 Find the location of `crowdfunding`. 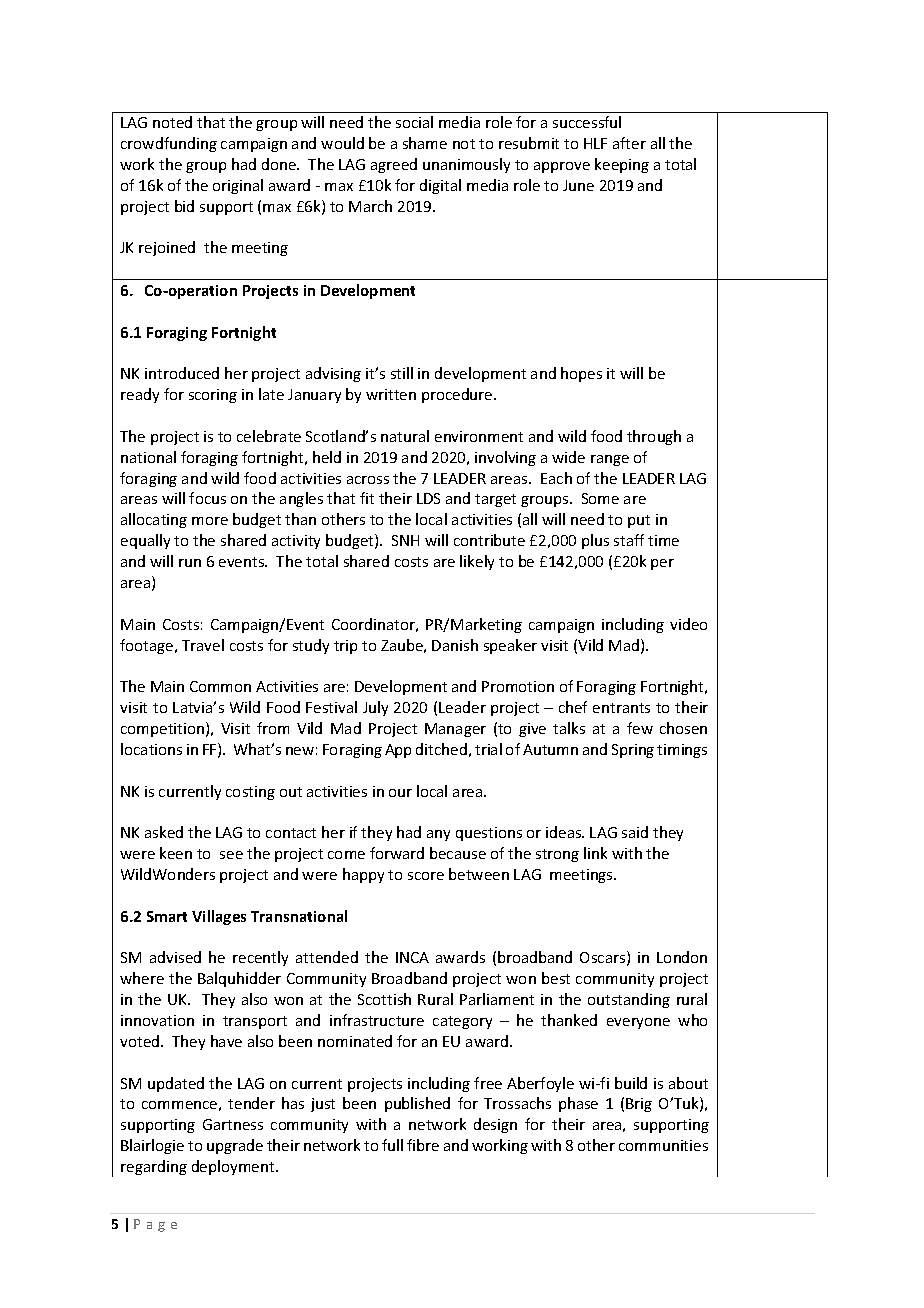

crowdfunding is located at coordinates (169, 144).
